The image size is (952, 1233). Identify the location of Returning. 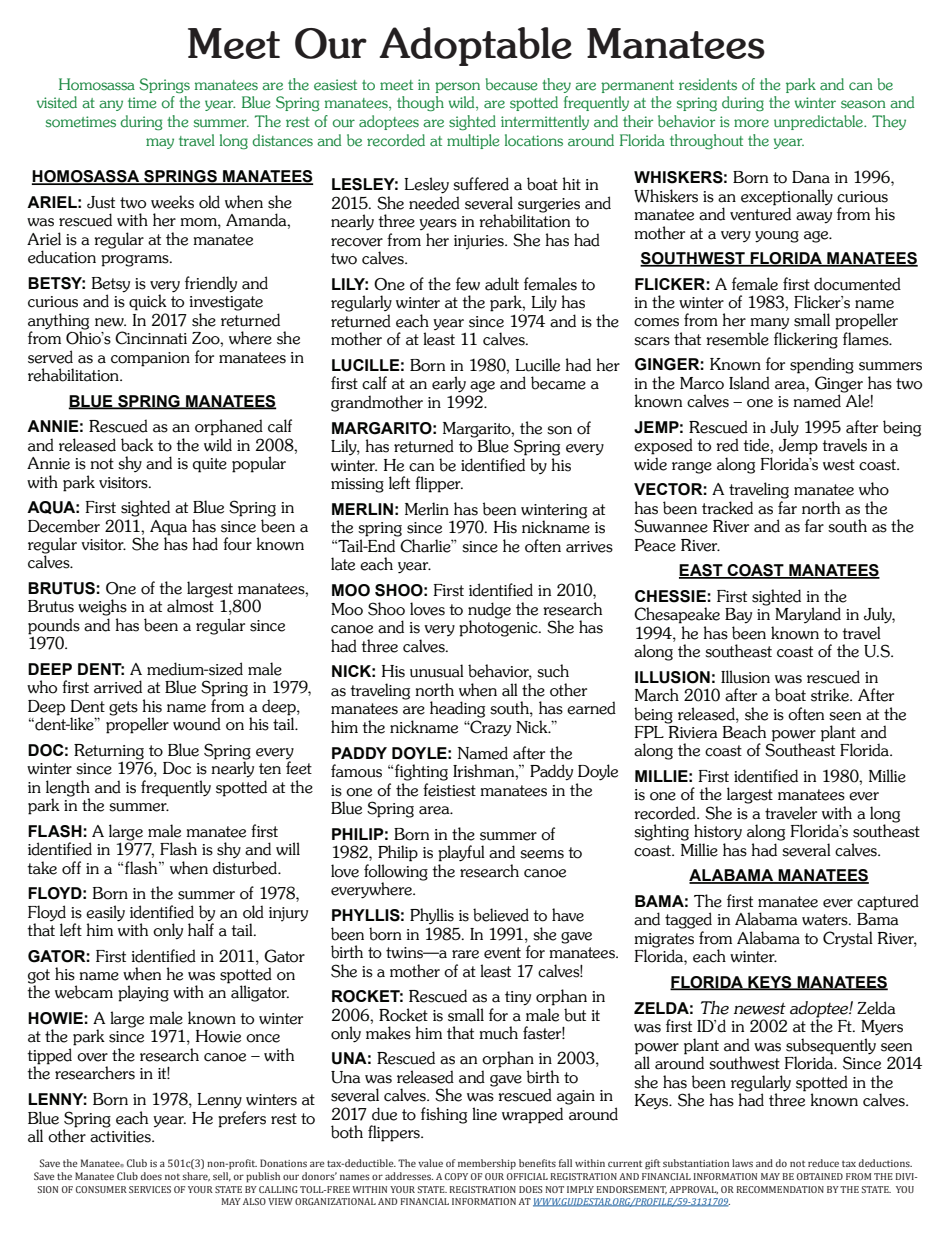
(109, 753).
